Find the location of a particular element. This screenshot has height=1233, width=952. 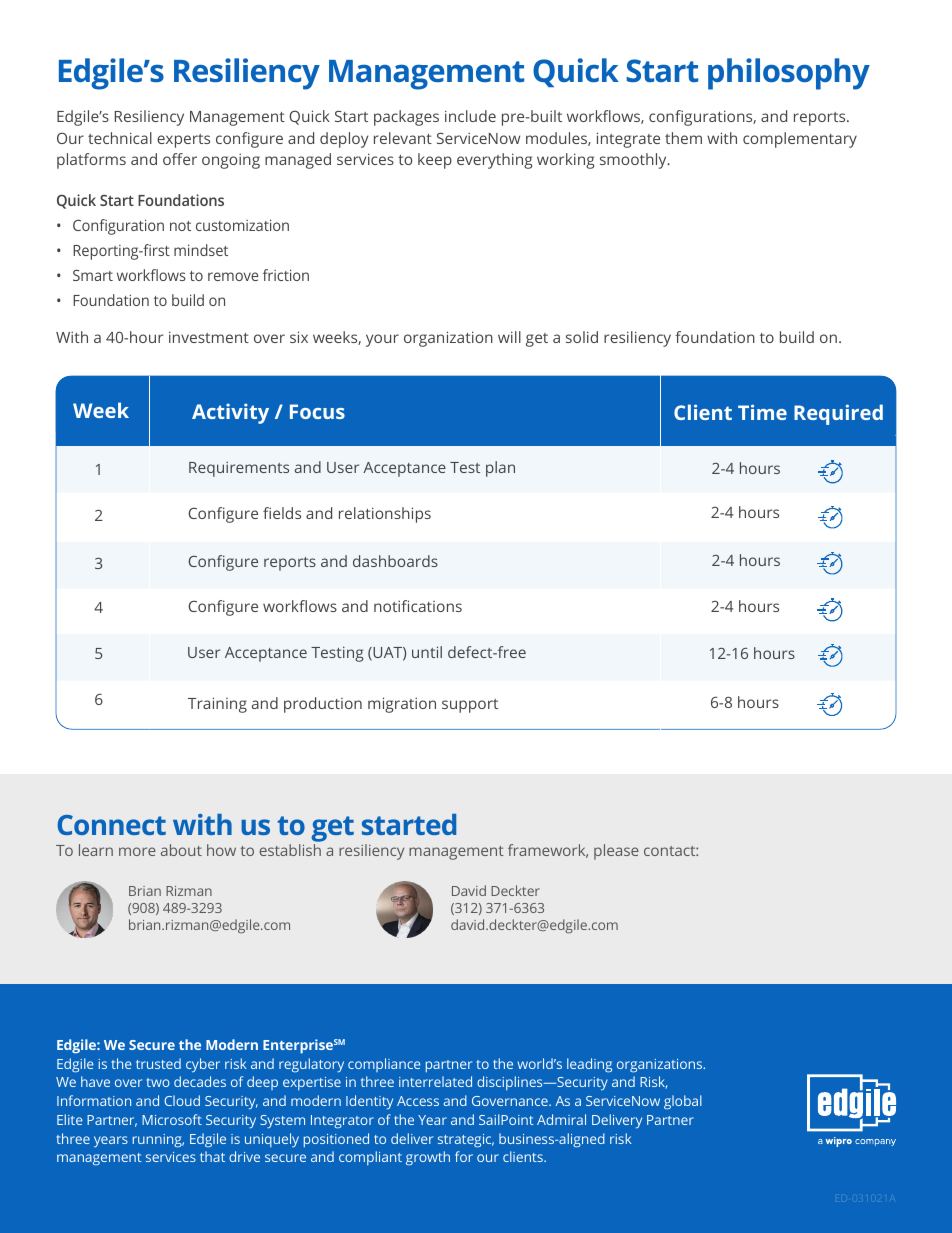

until is located at coordinates (427, 652).
